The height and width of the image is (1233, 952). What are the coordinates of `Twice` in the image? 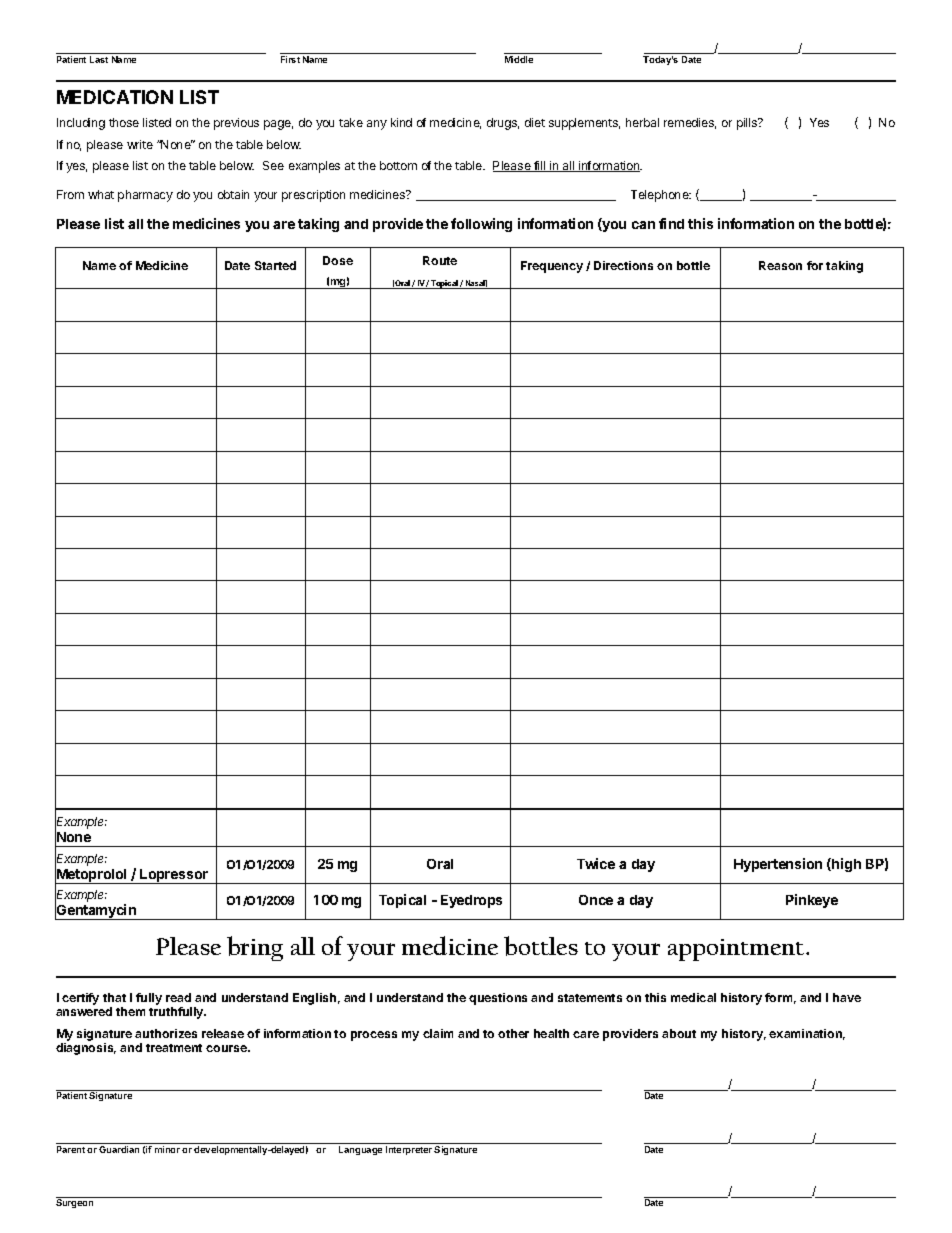 It's located at (596, 863).
